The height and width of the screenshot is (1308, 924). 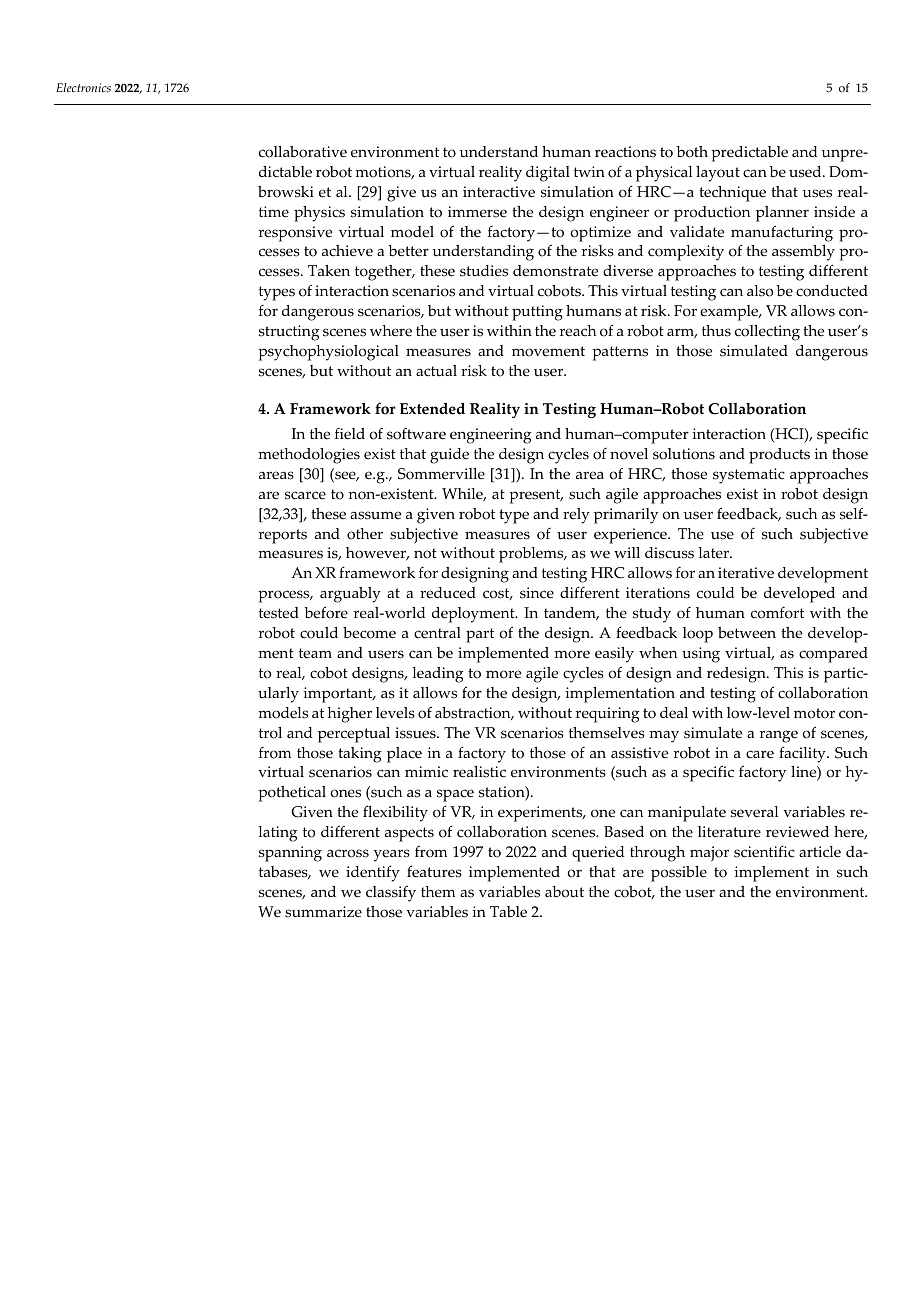 I want to click on leading, so click(x=438, y=675).
